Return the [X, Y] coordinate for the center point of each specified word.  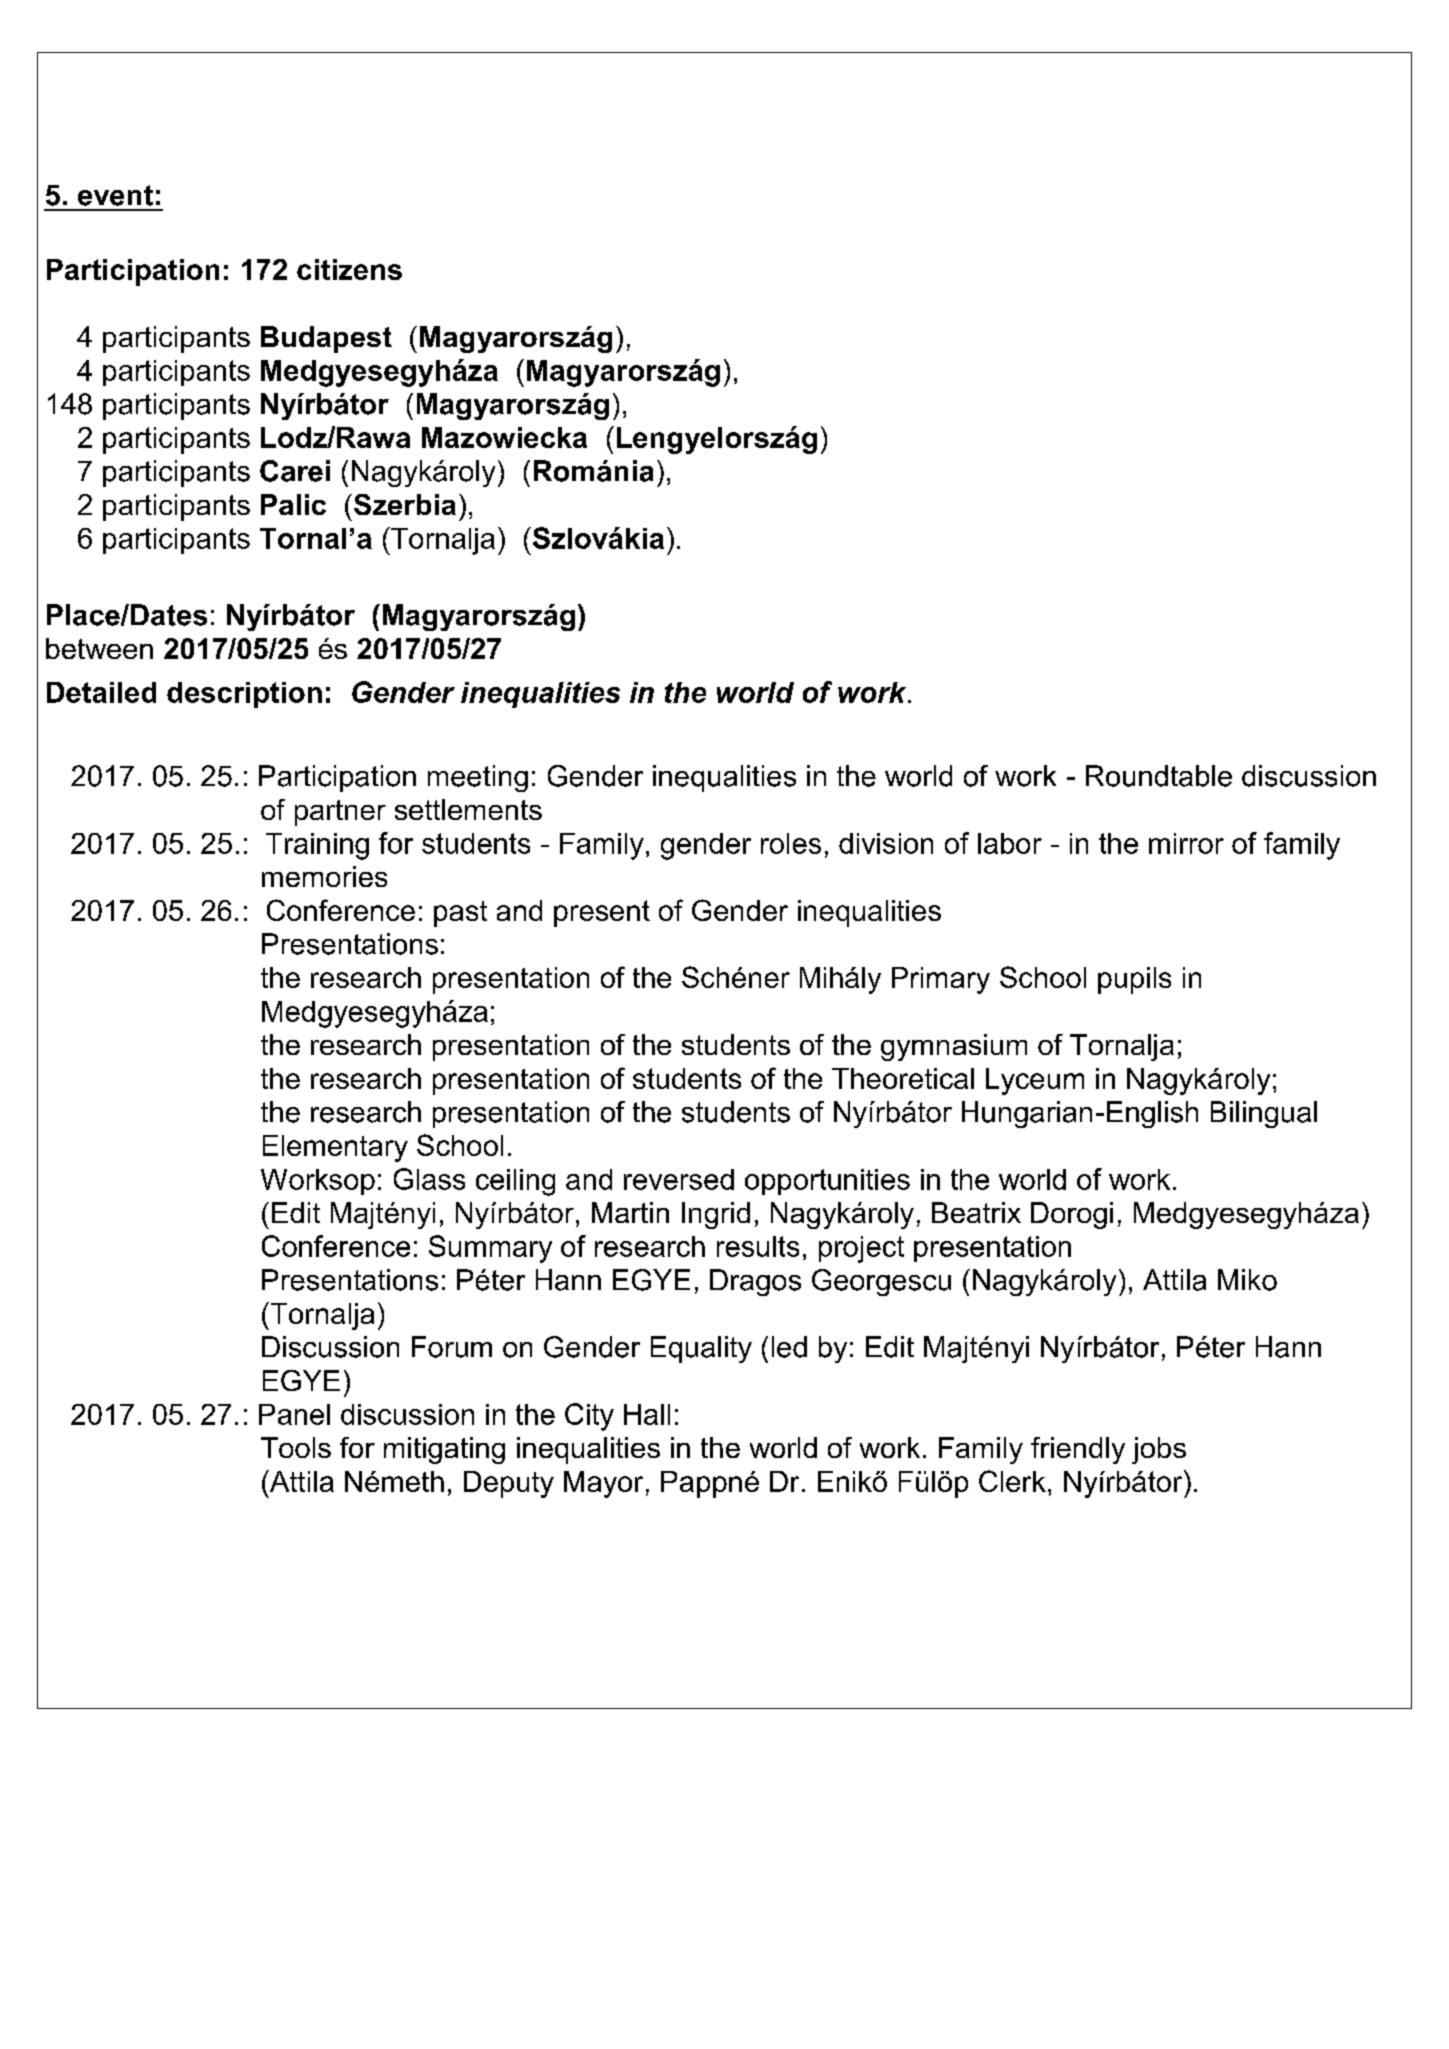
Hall [647, 1414]
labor [1010, 843]
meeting [478, 778]
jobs [1159, 1450]
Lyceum [1035, 1081]
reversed [679, 1179]
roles [791, 843]
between [99, 648]
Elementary [335, 1148]
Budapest [326, 339]
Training [317, 846]
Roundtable [1159, 776]
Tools [296, 1447]
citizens [349, 269]
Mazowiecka [504, 437]
